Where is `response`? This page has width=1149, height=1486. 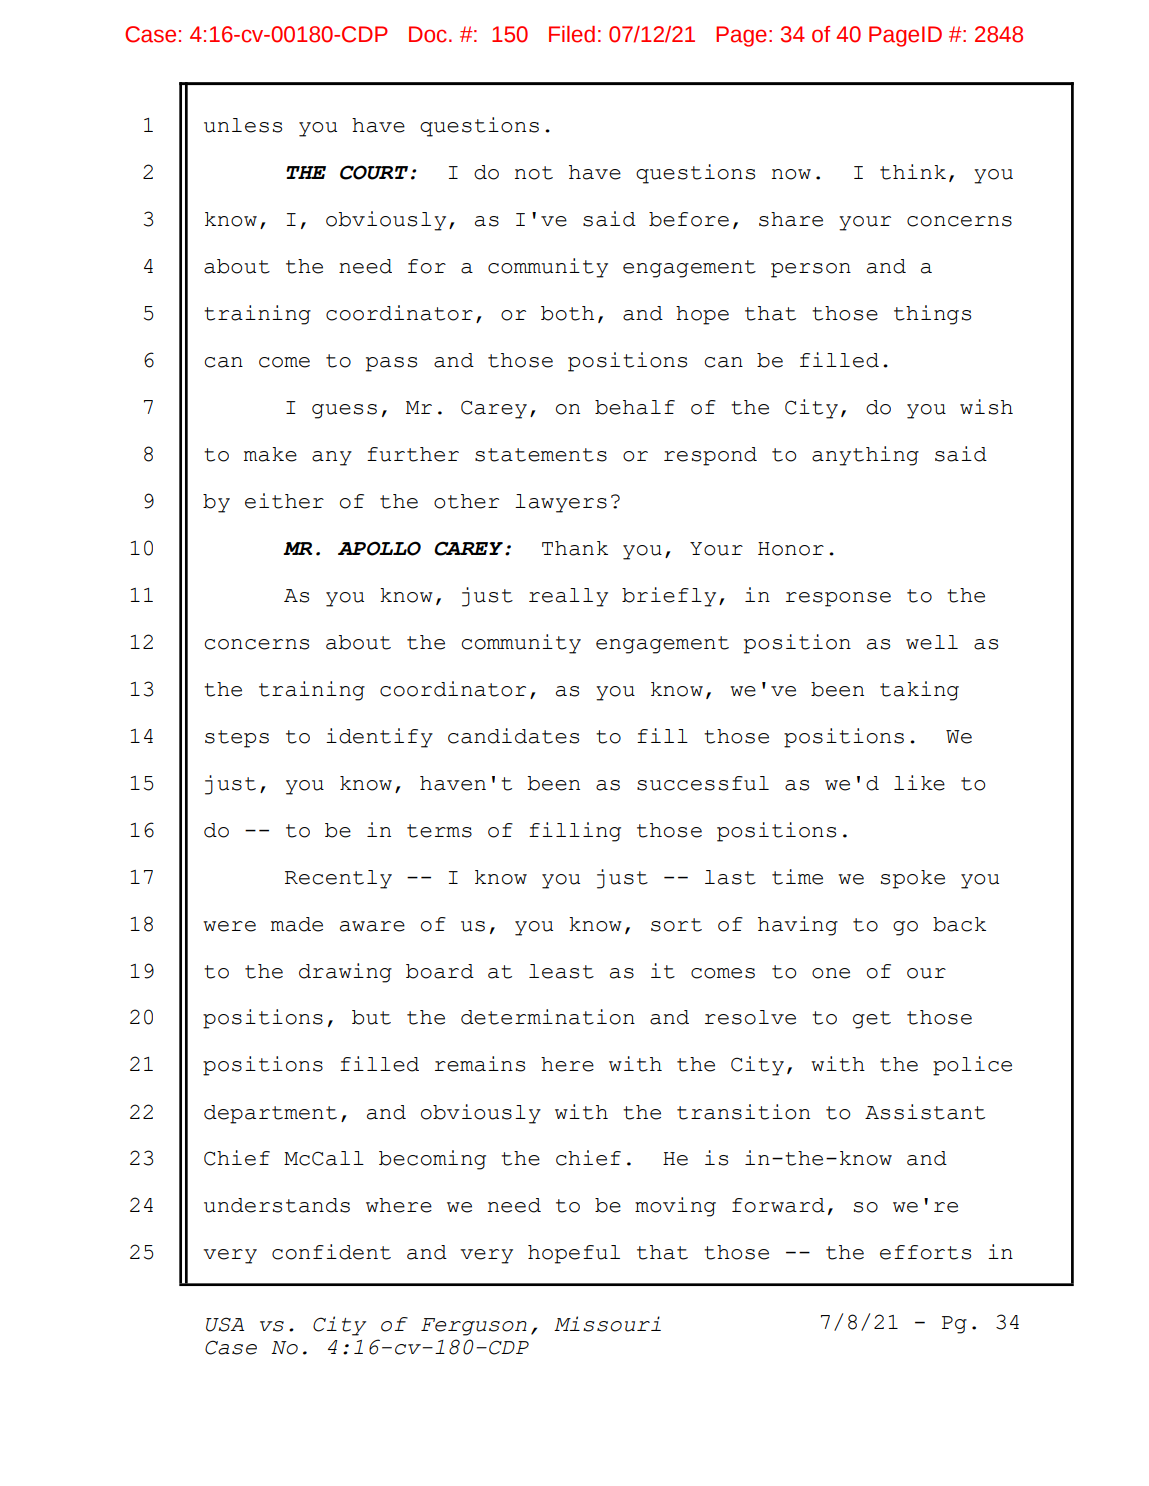
response is located at coordinates (838, 599).
